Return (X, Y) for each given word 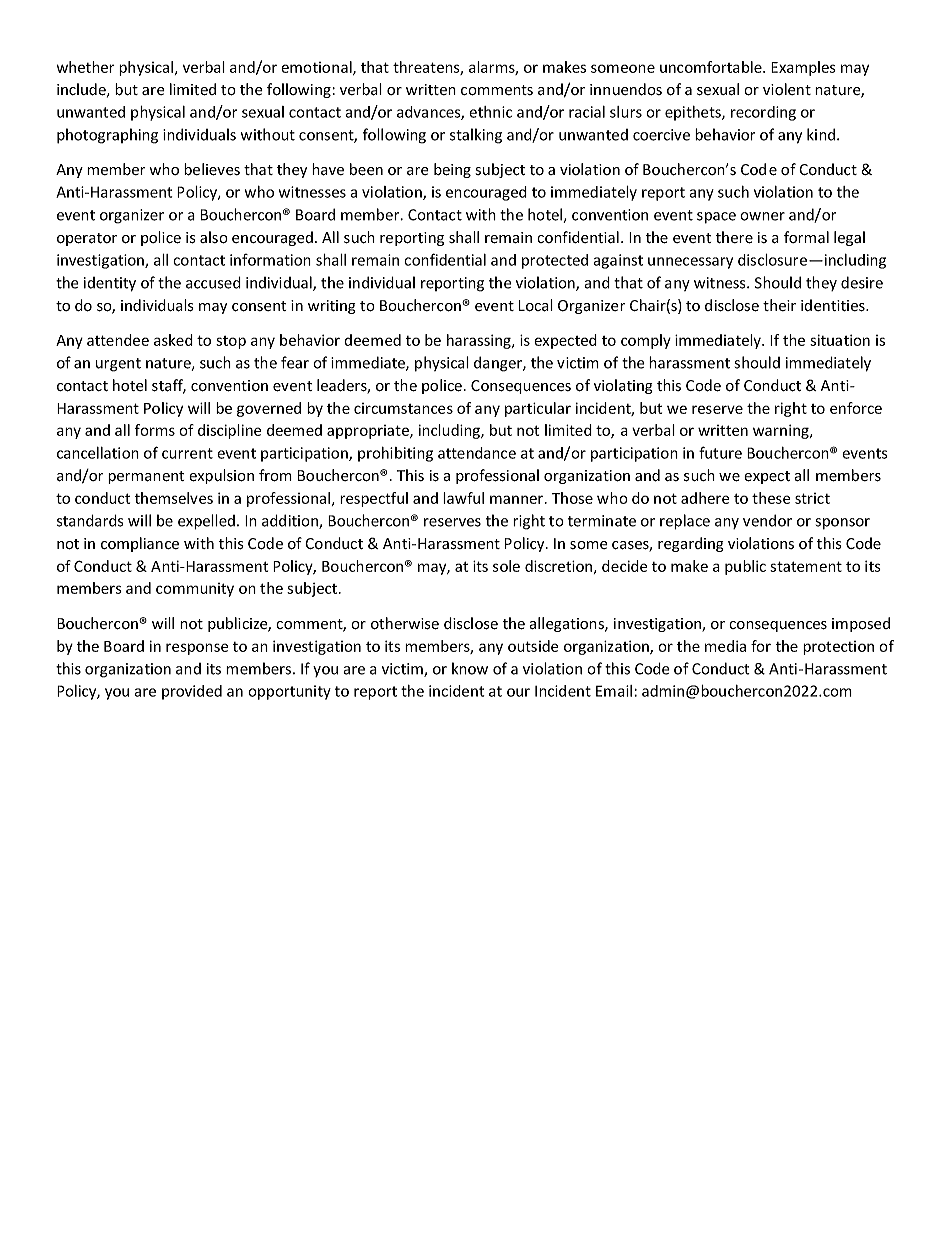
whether (86, 67)
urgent (118, 365)
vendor (767, 520)
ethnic (490, 112)
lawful (463, 498)
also (214, 237)
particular (538, 409)
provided (192, 692)
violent (787, 89)
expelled (206, 522)
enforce (856, 408)
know (470, 668)
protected (555, 261)
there (734, 237)
